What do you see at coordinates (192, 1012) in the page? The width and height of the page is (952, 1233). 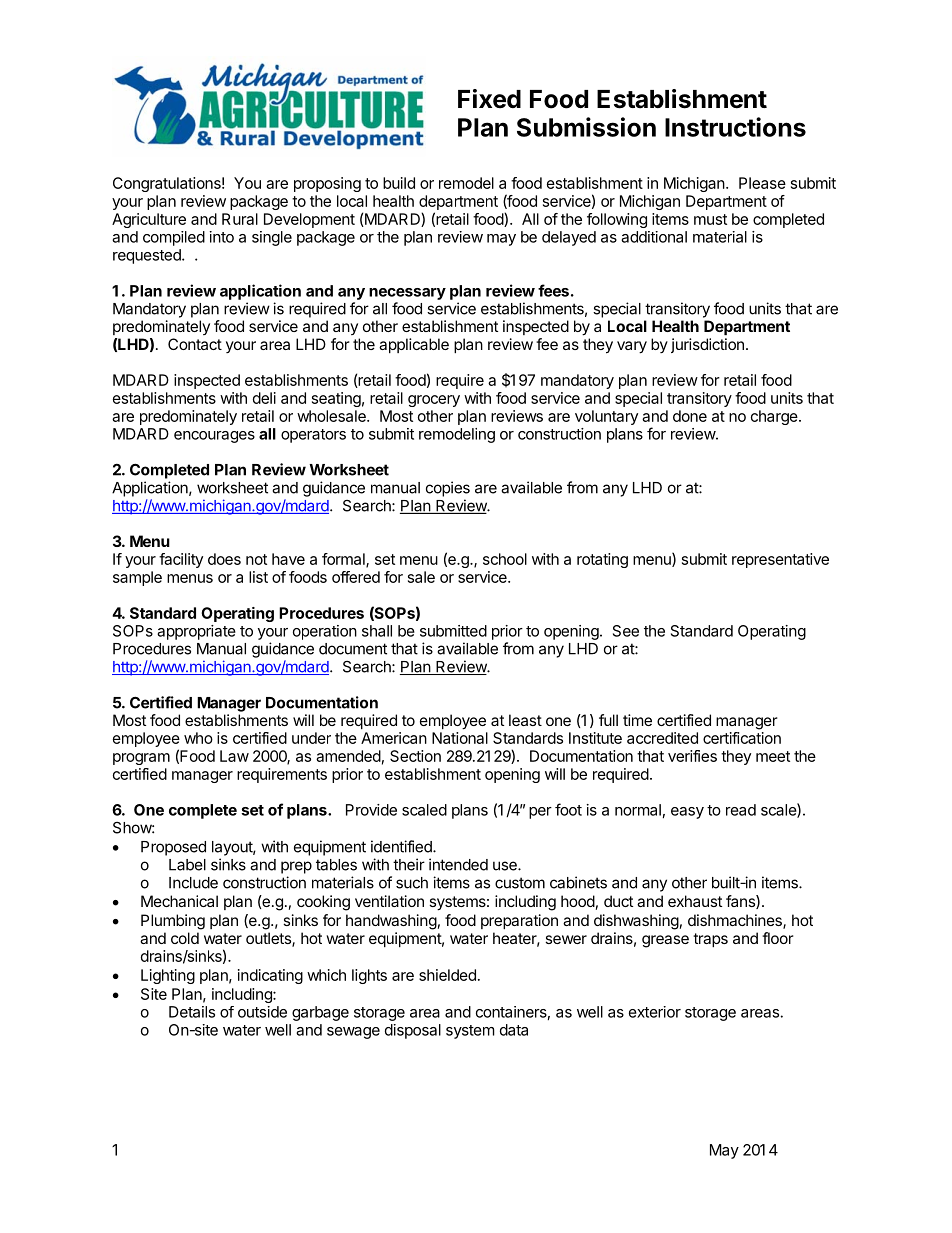 I see `Details` at bounding box center [192, 1012].
